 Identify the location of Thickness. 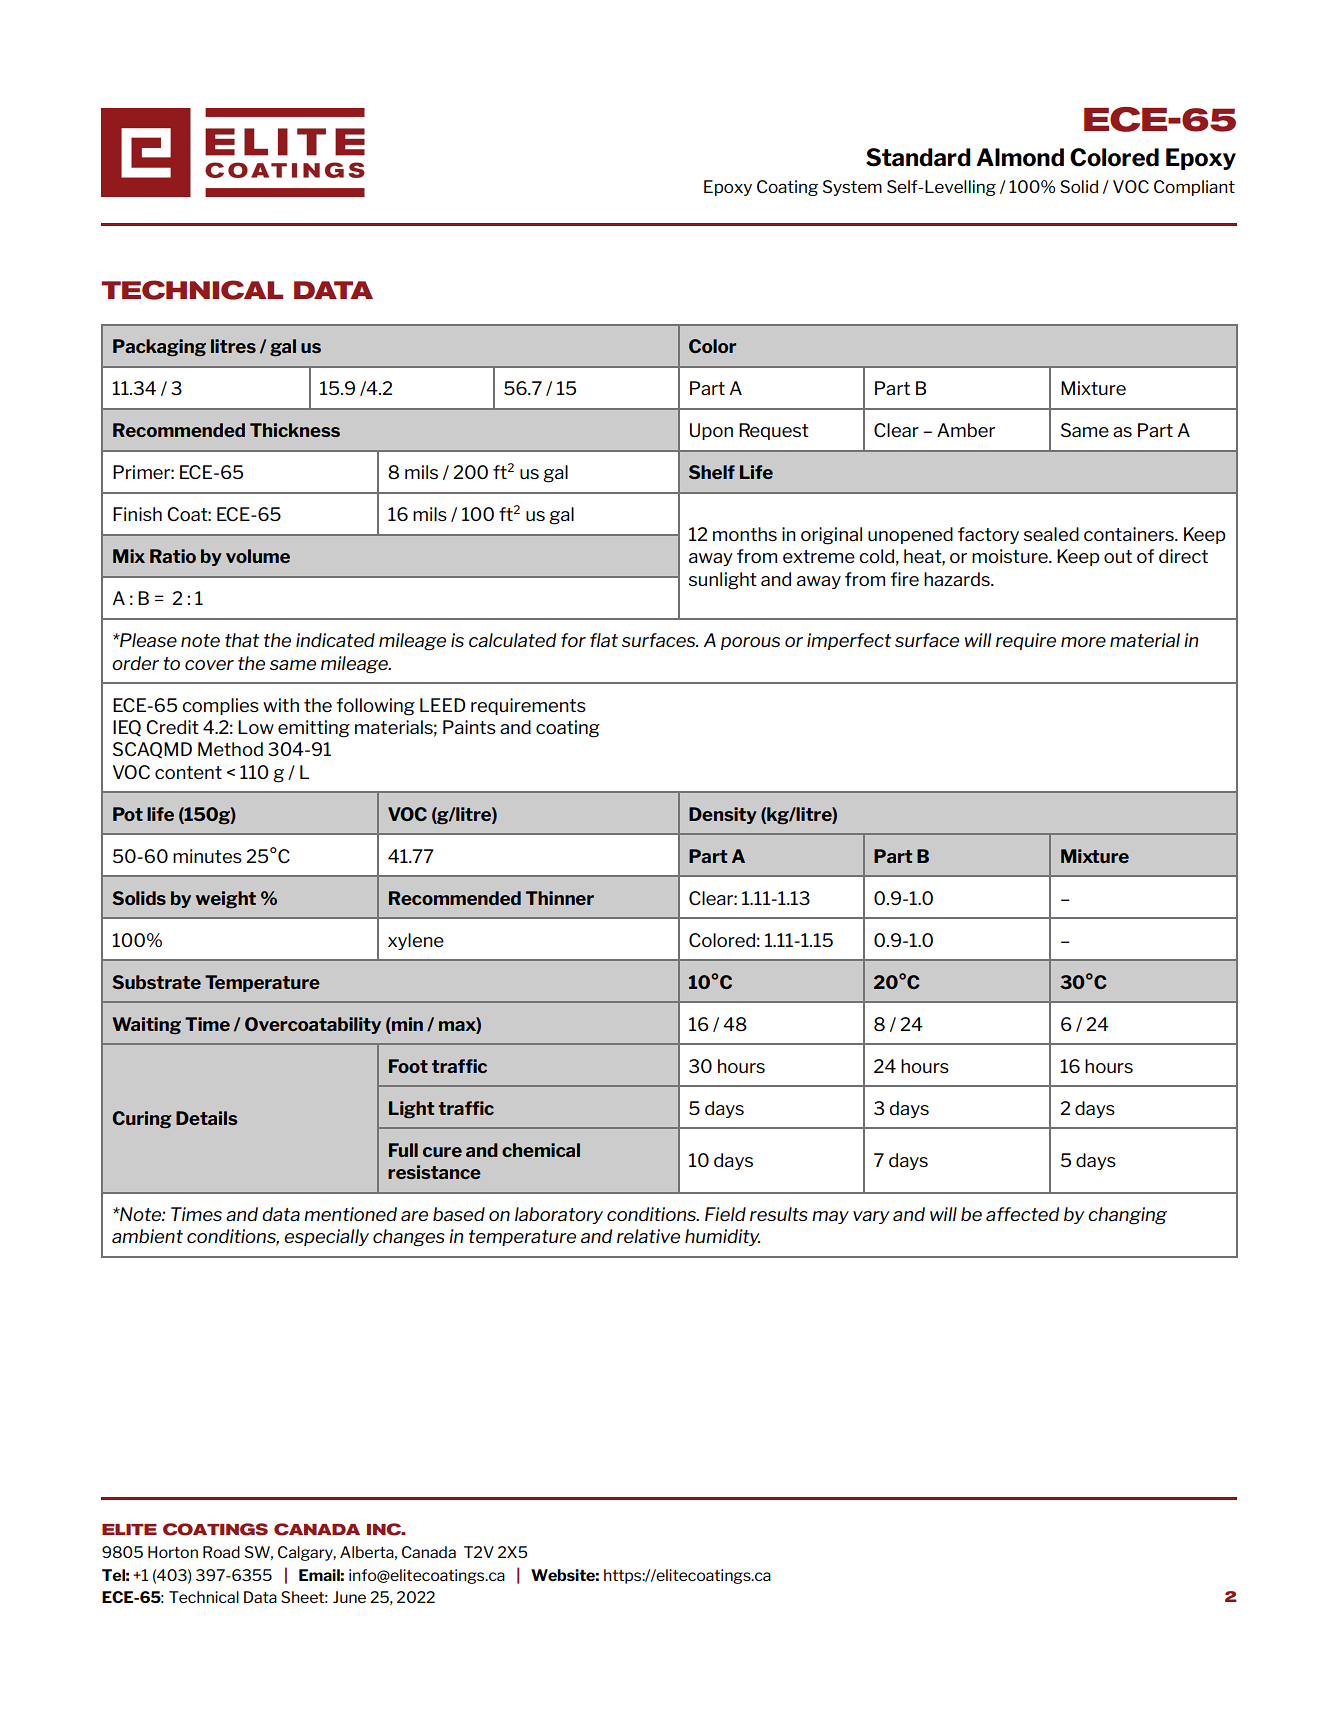
(295, 430).
